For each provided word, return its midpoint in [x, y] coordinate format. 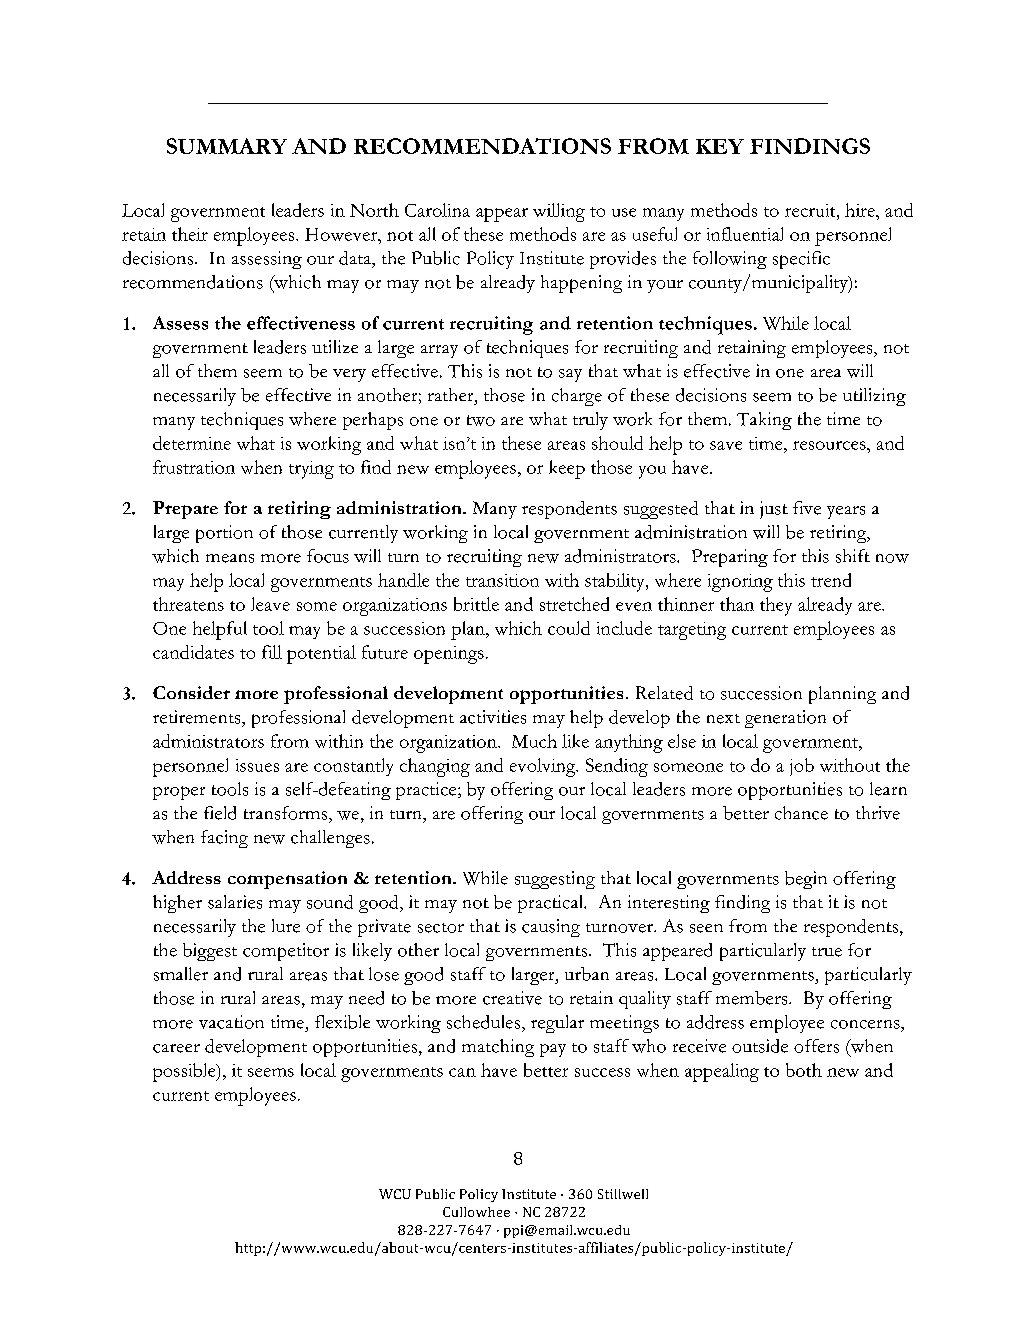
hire [861, 210]
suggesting [555, 880]
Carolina [437, 210]
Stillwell [623, 1194]
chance [801, 813]
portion [224, 534]
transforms [287, 813]
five [807, 508]
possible [185, 1072]
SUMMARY [227, 146]
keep [567, 469]
